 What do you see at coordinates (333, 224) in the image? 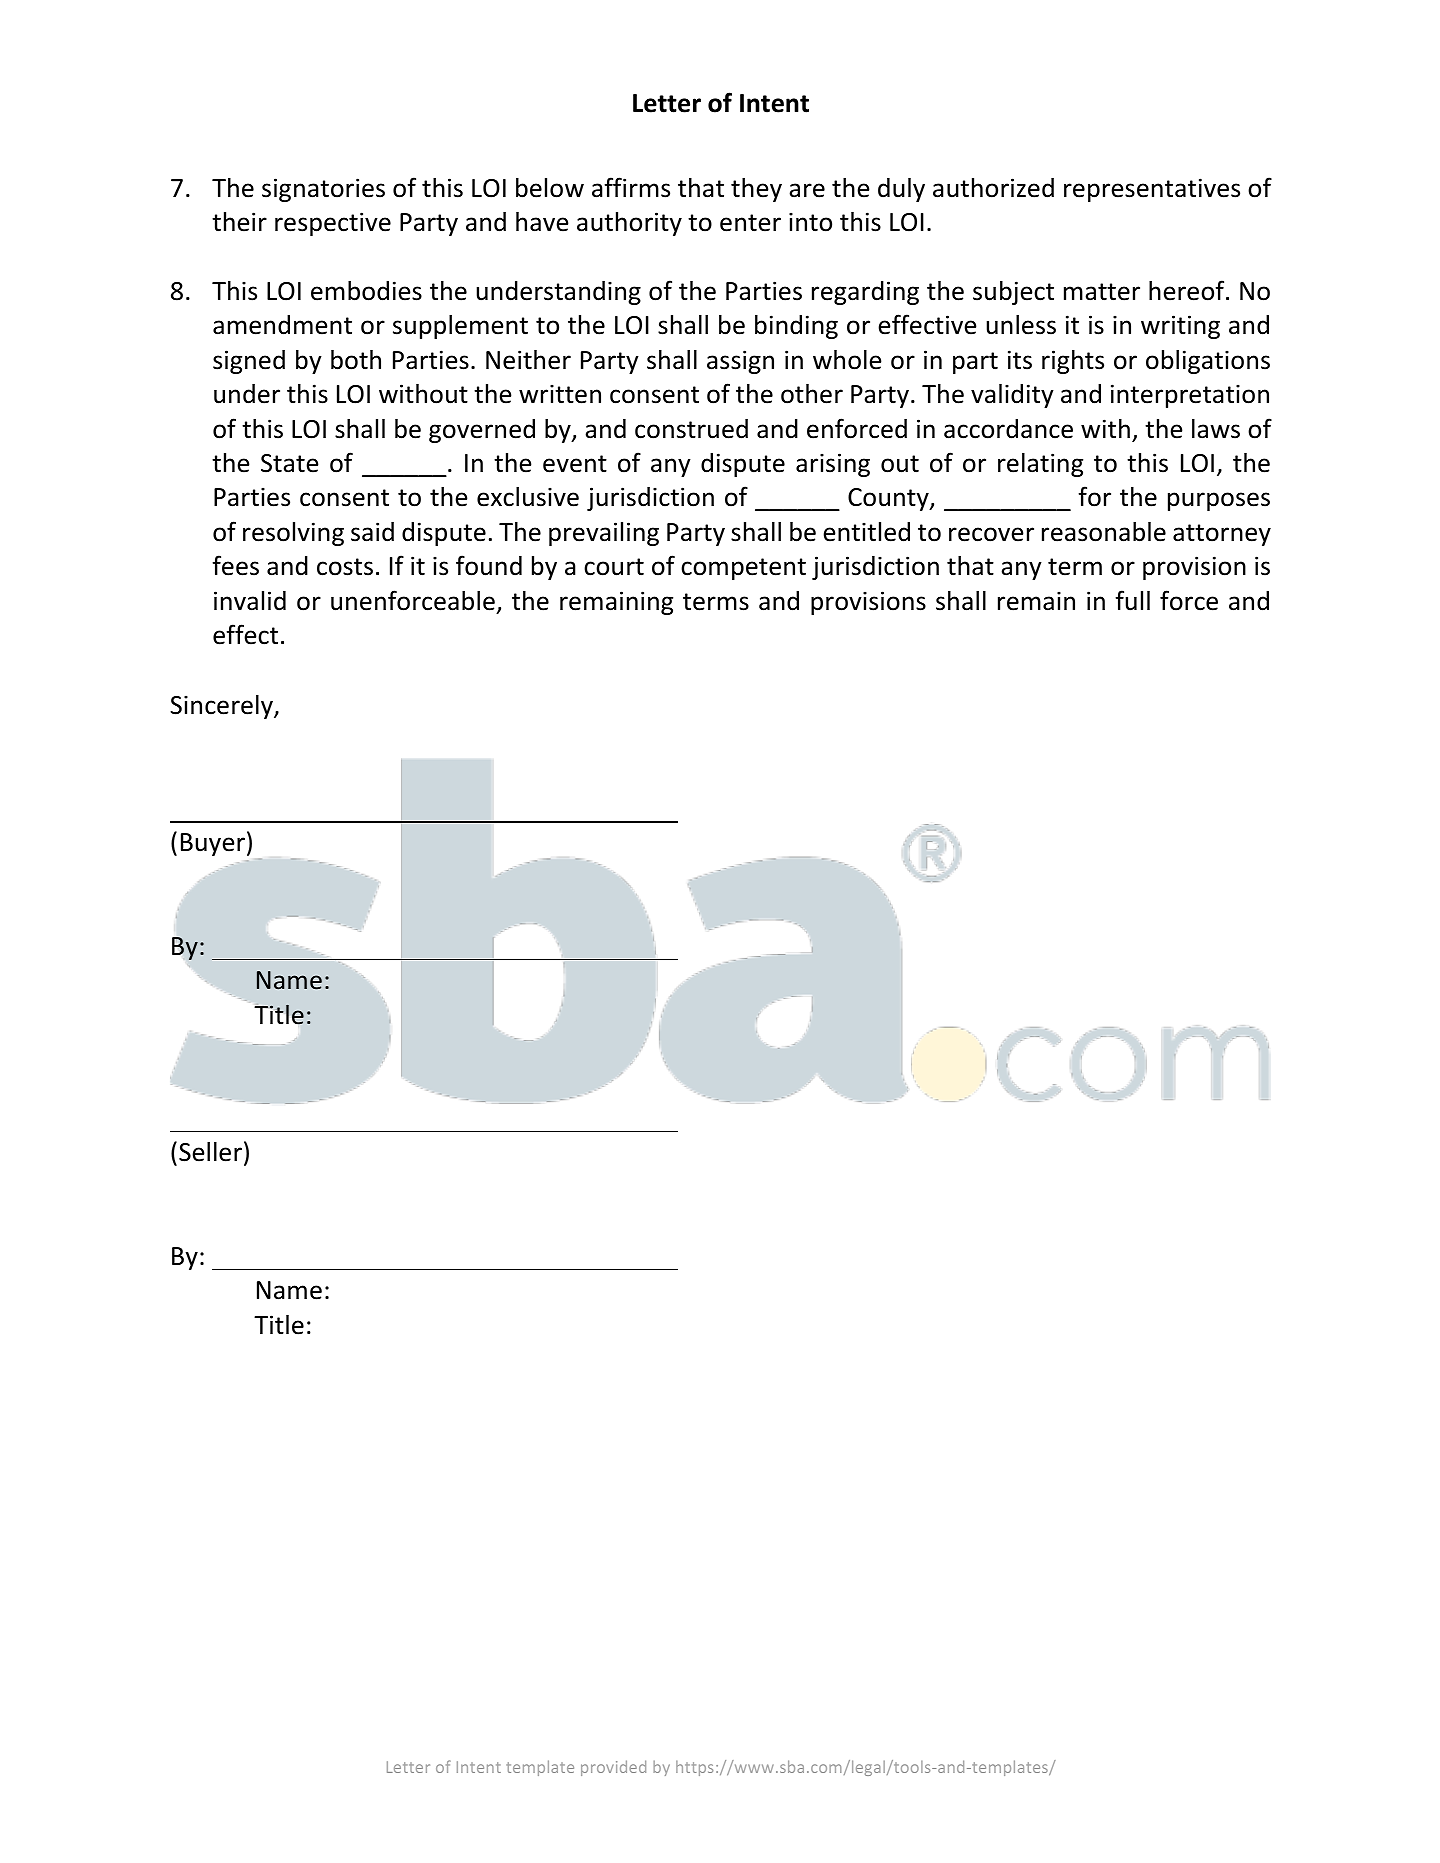
I see `respective` at bounding box center [333, 224].
